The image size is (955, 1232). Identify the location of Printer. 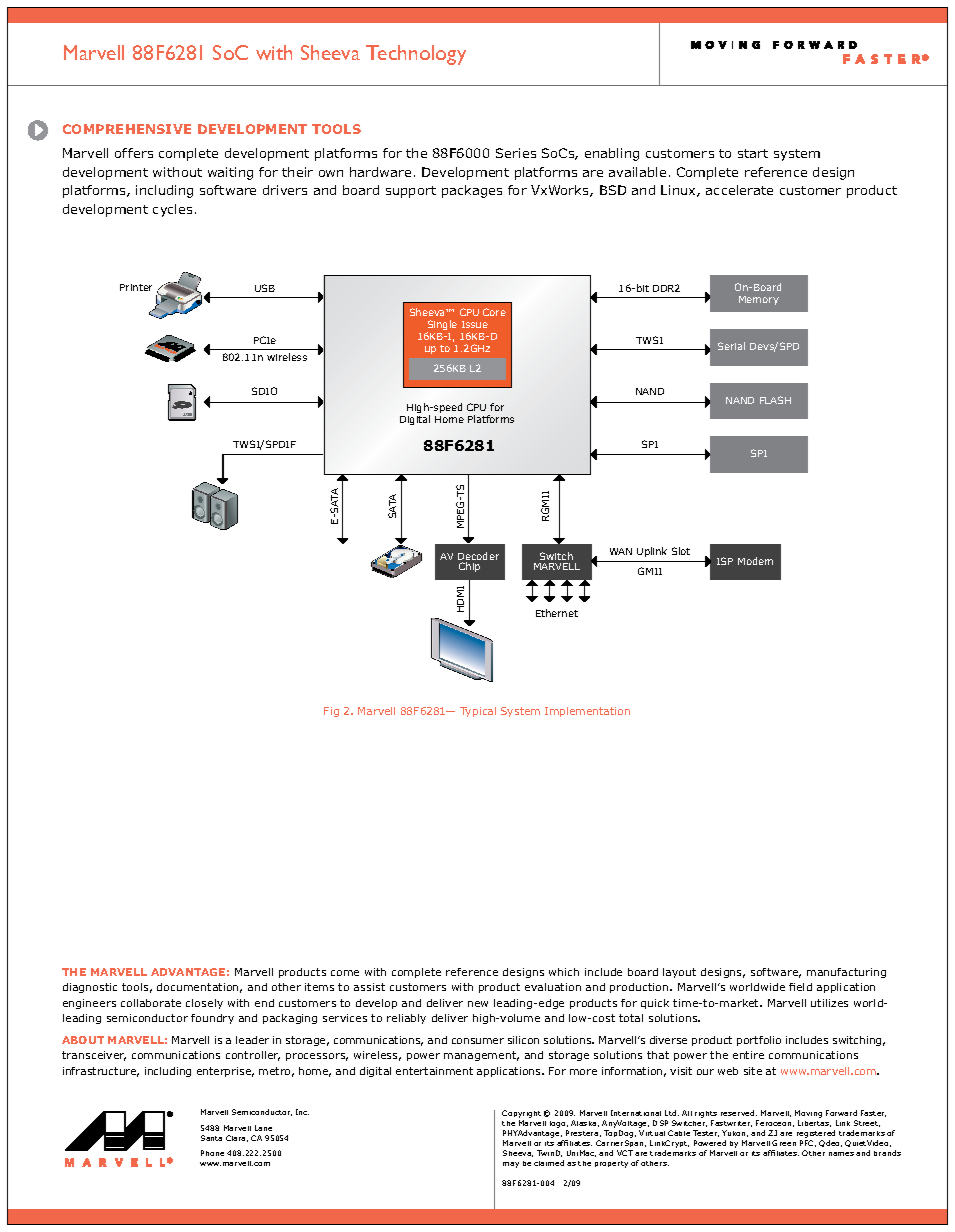
(136, 287).
